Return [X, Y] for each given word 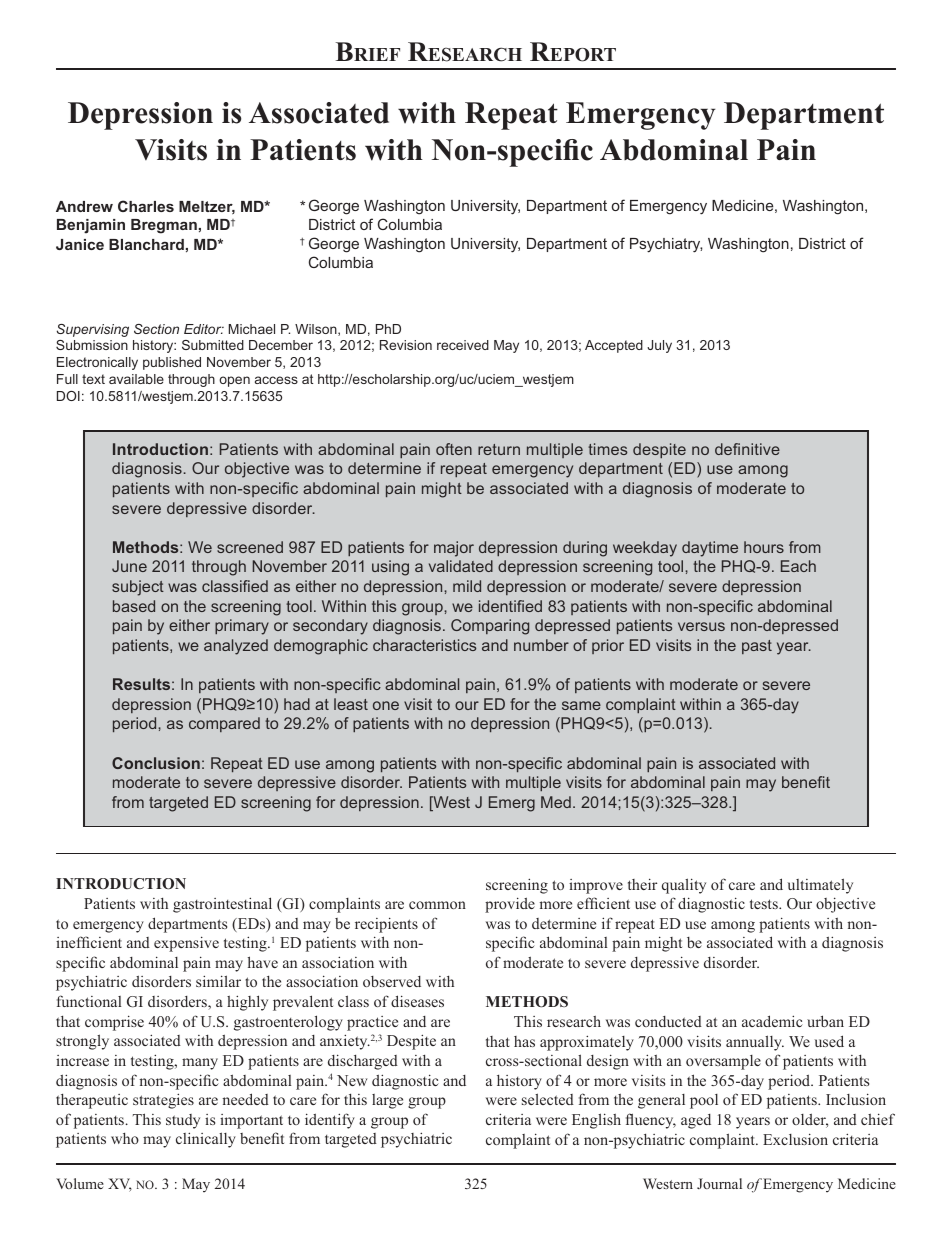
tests [765, 904]
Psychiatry [666, 245]
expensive [186, 944]
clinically [206, 1140]
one [386, 705]
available [136, 379]
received [463, 345]
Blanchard [146, 244]
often [454, 449]
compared [224, 724]
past [757, 647]
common [437, 905]
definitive [747, 449]
